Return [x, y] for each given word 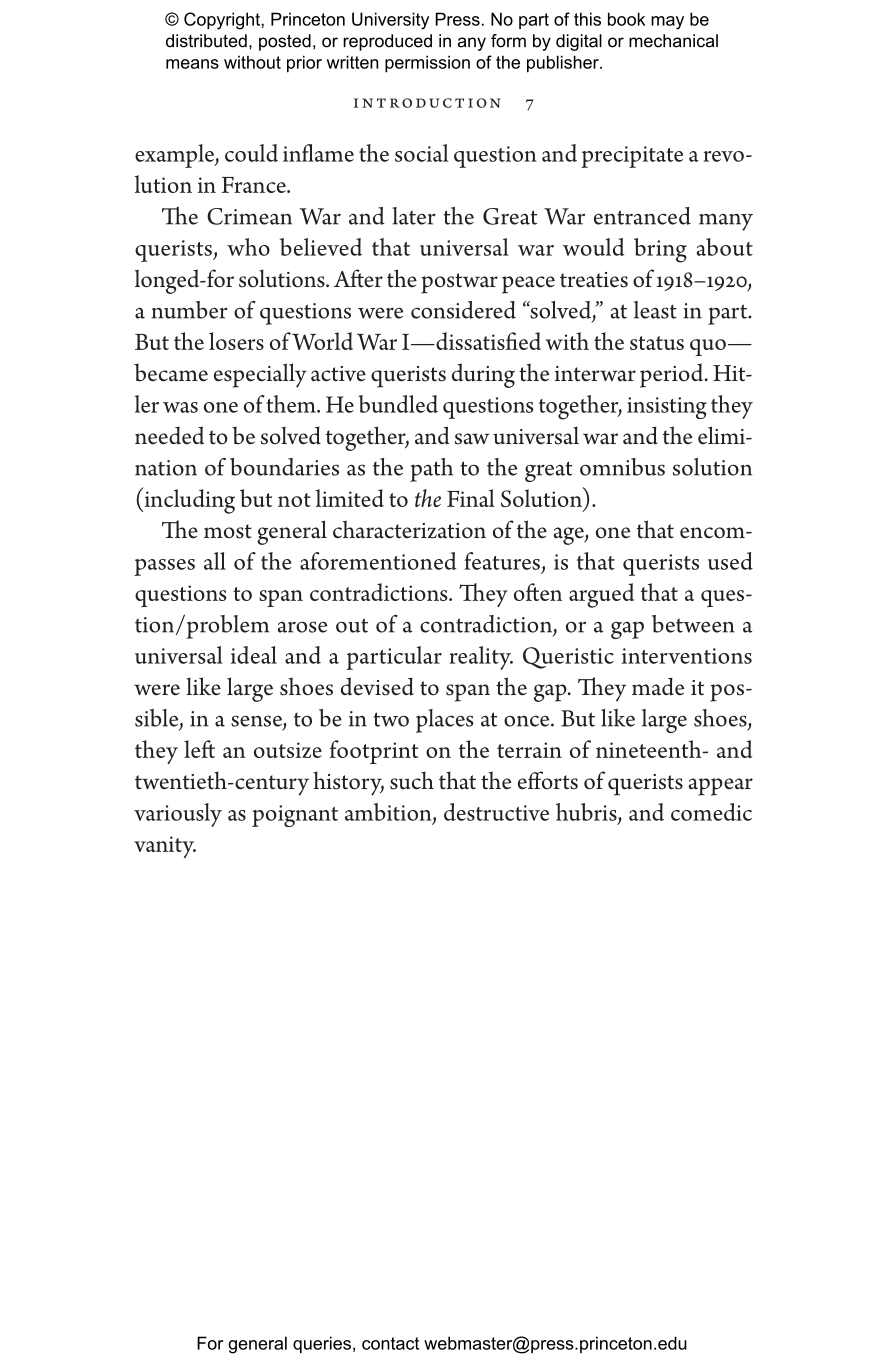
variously [178, 815]
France [254, 185]
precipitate [632, 157]
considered [463, 310]
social [421, 153]
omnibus [622, 467]
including [188, 500]
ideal [254, 655]
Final [471, 498]
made [658, 686]
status [657, 343]
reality [481, 658]
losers [236, 341]
